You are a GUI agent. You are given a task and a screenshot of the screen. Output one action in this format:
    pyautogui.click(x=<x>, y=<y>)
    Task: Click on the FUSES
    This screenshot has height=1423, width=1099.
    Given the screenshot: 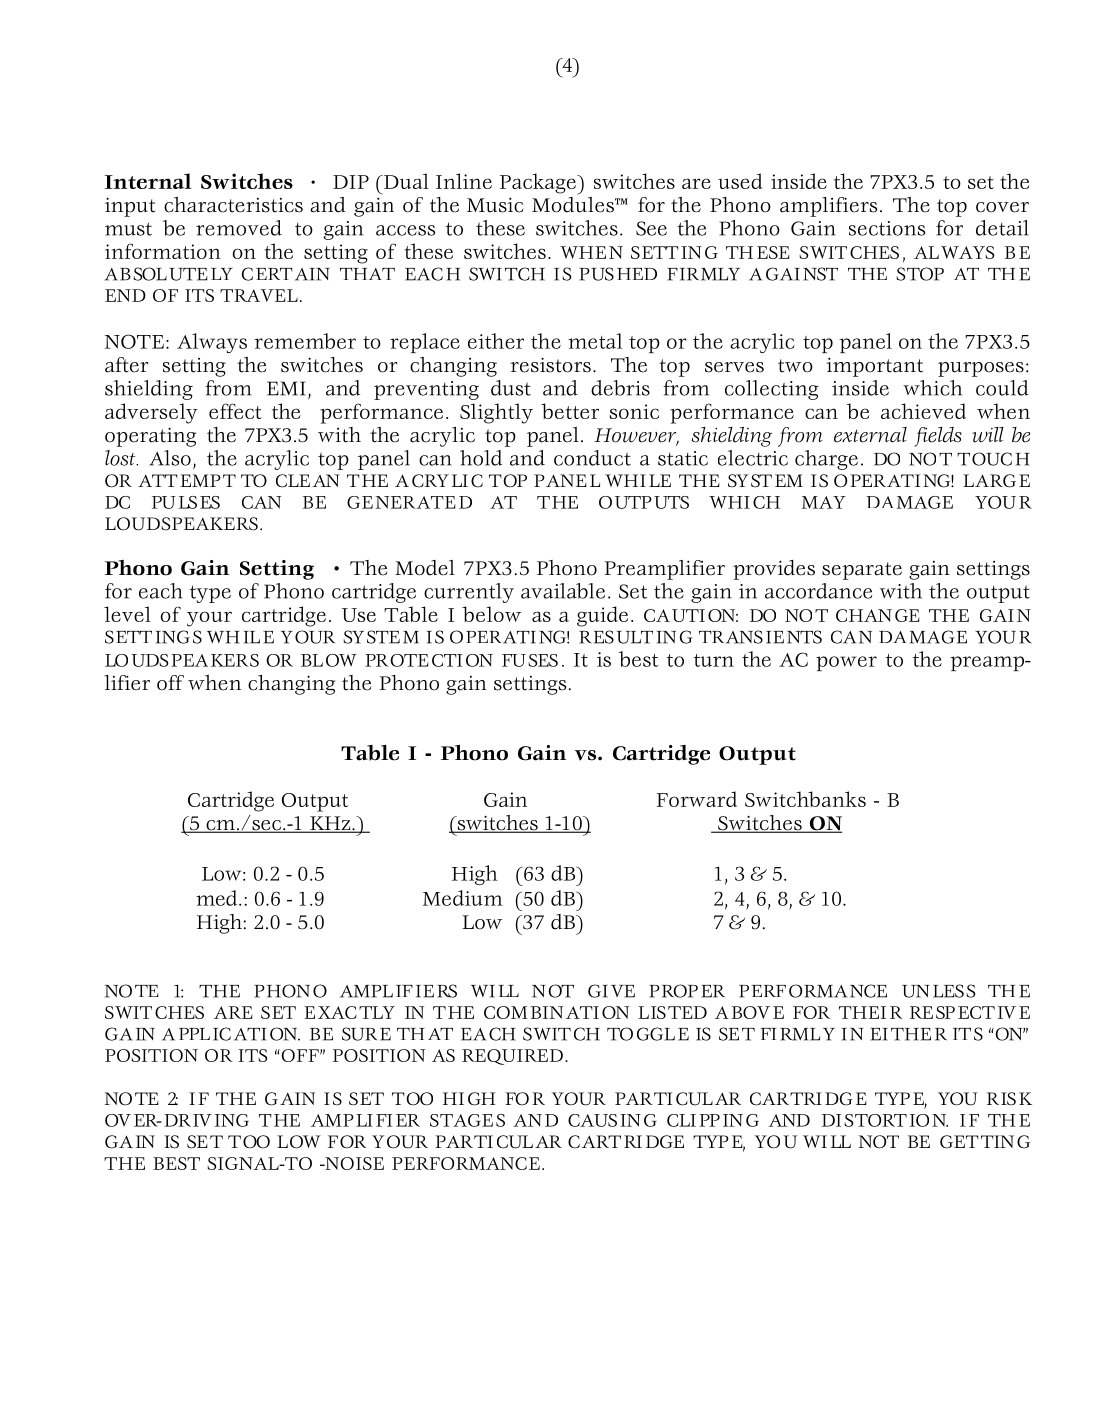 What is the action you would take?
    pyautogui.click(x=530, y=660)
